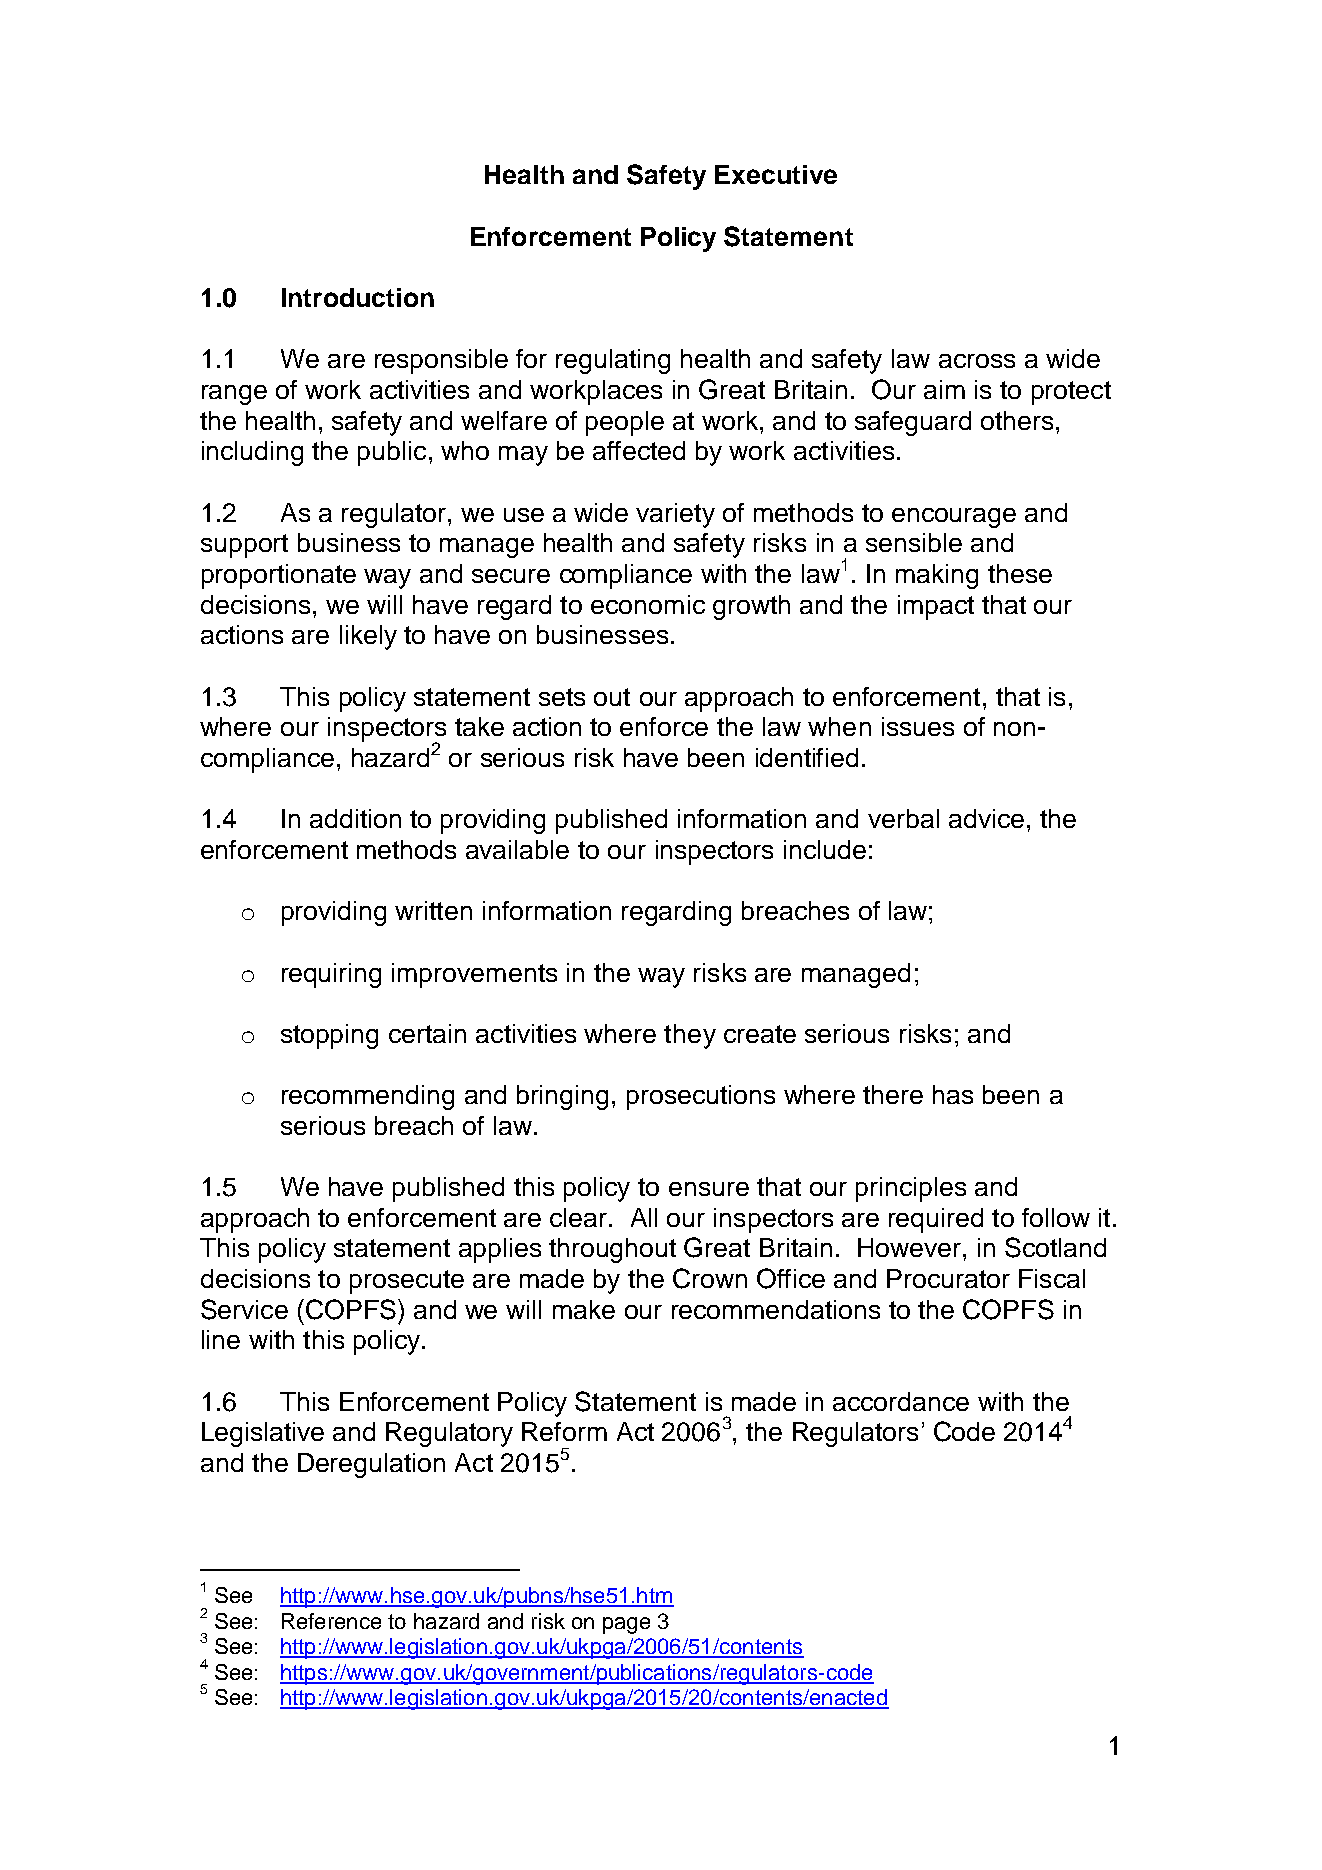  What do you see at coordinates (776, 174) in the image?
I see `Executive` at bounding box center [776, 174].
